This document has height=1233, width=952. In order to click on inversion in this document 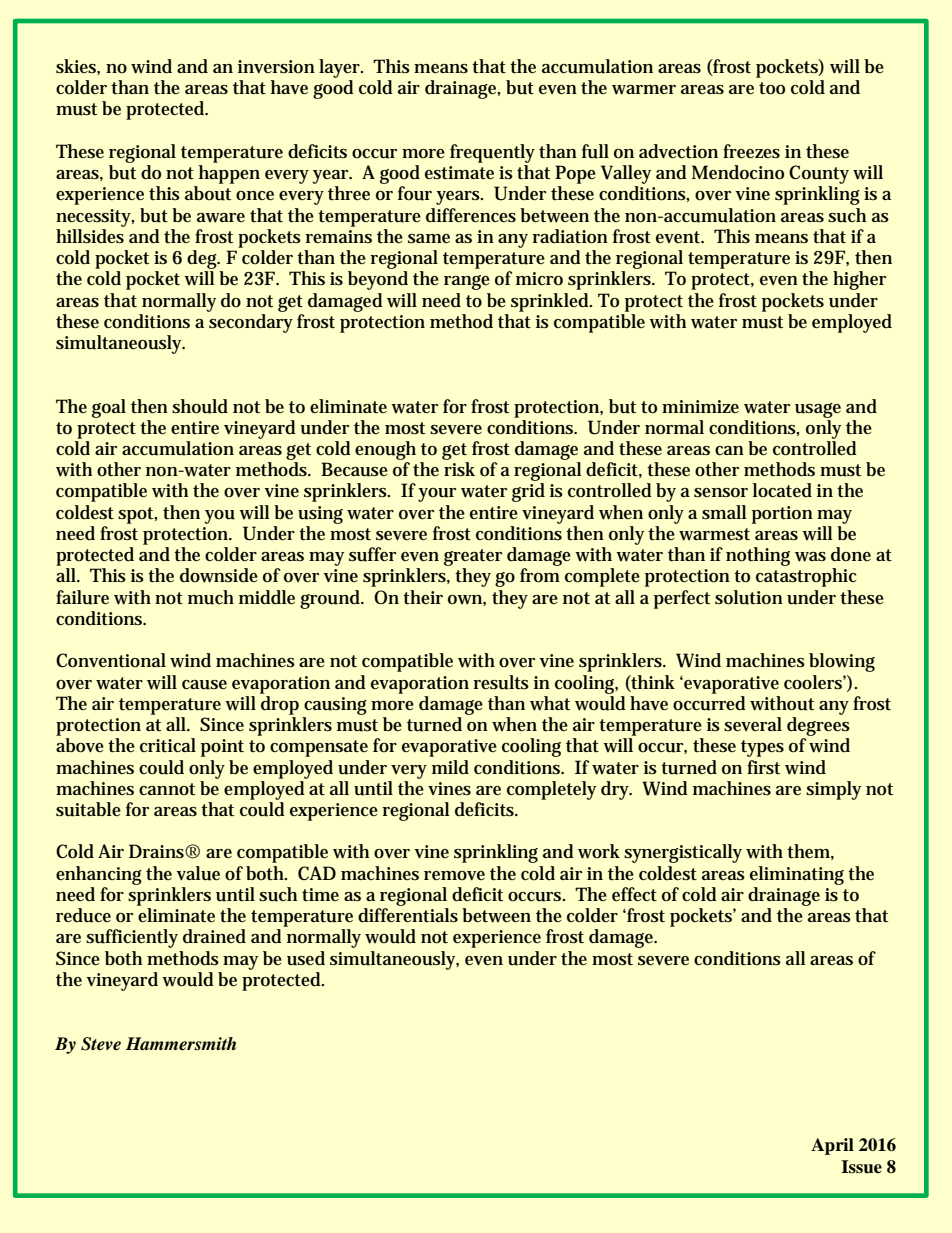, I will do `click(276, 67)`.
